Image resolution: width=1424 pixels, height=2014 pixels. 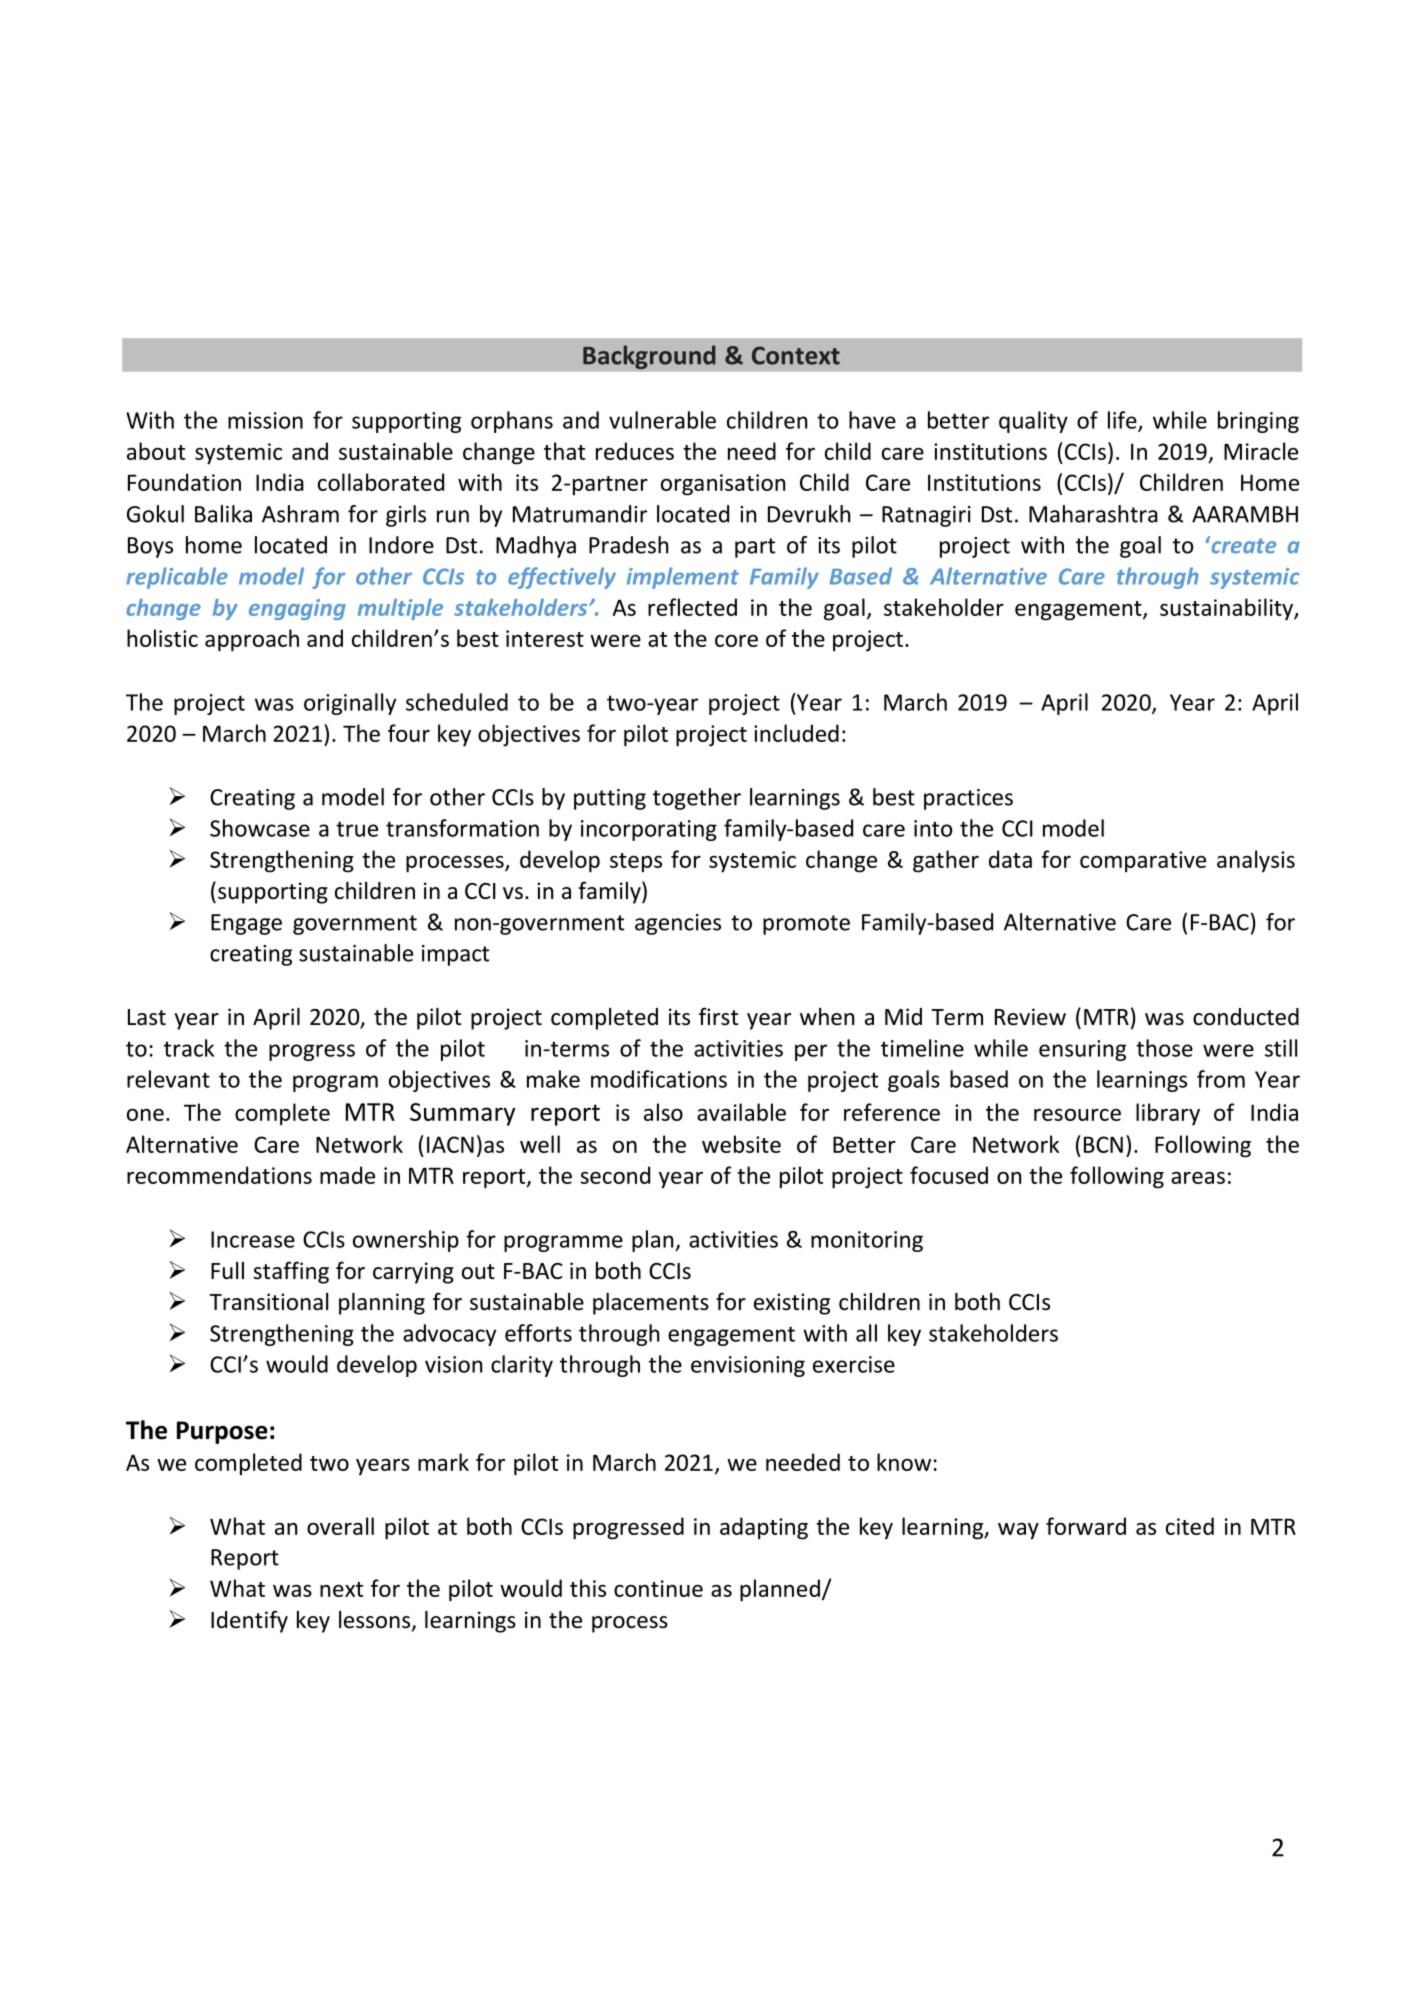 What do you see at coordinates (741, 1112) in the page?
I see `available` at bounding box center [741, 1112].
